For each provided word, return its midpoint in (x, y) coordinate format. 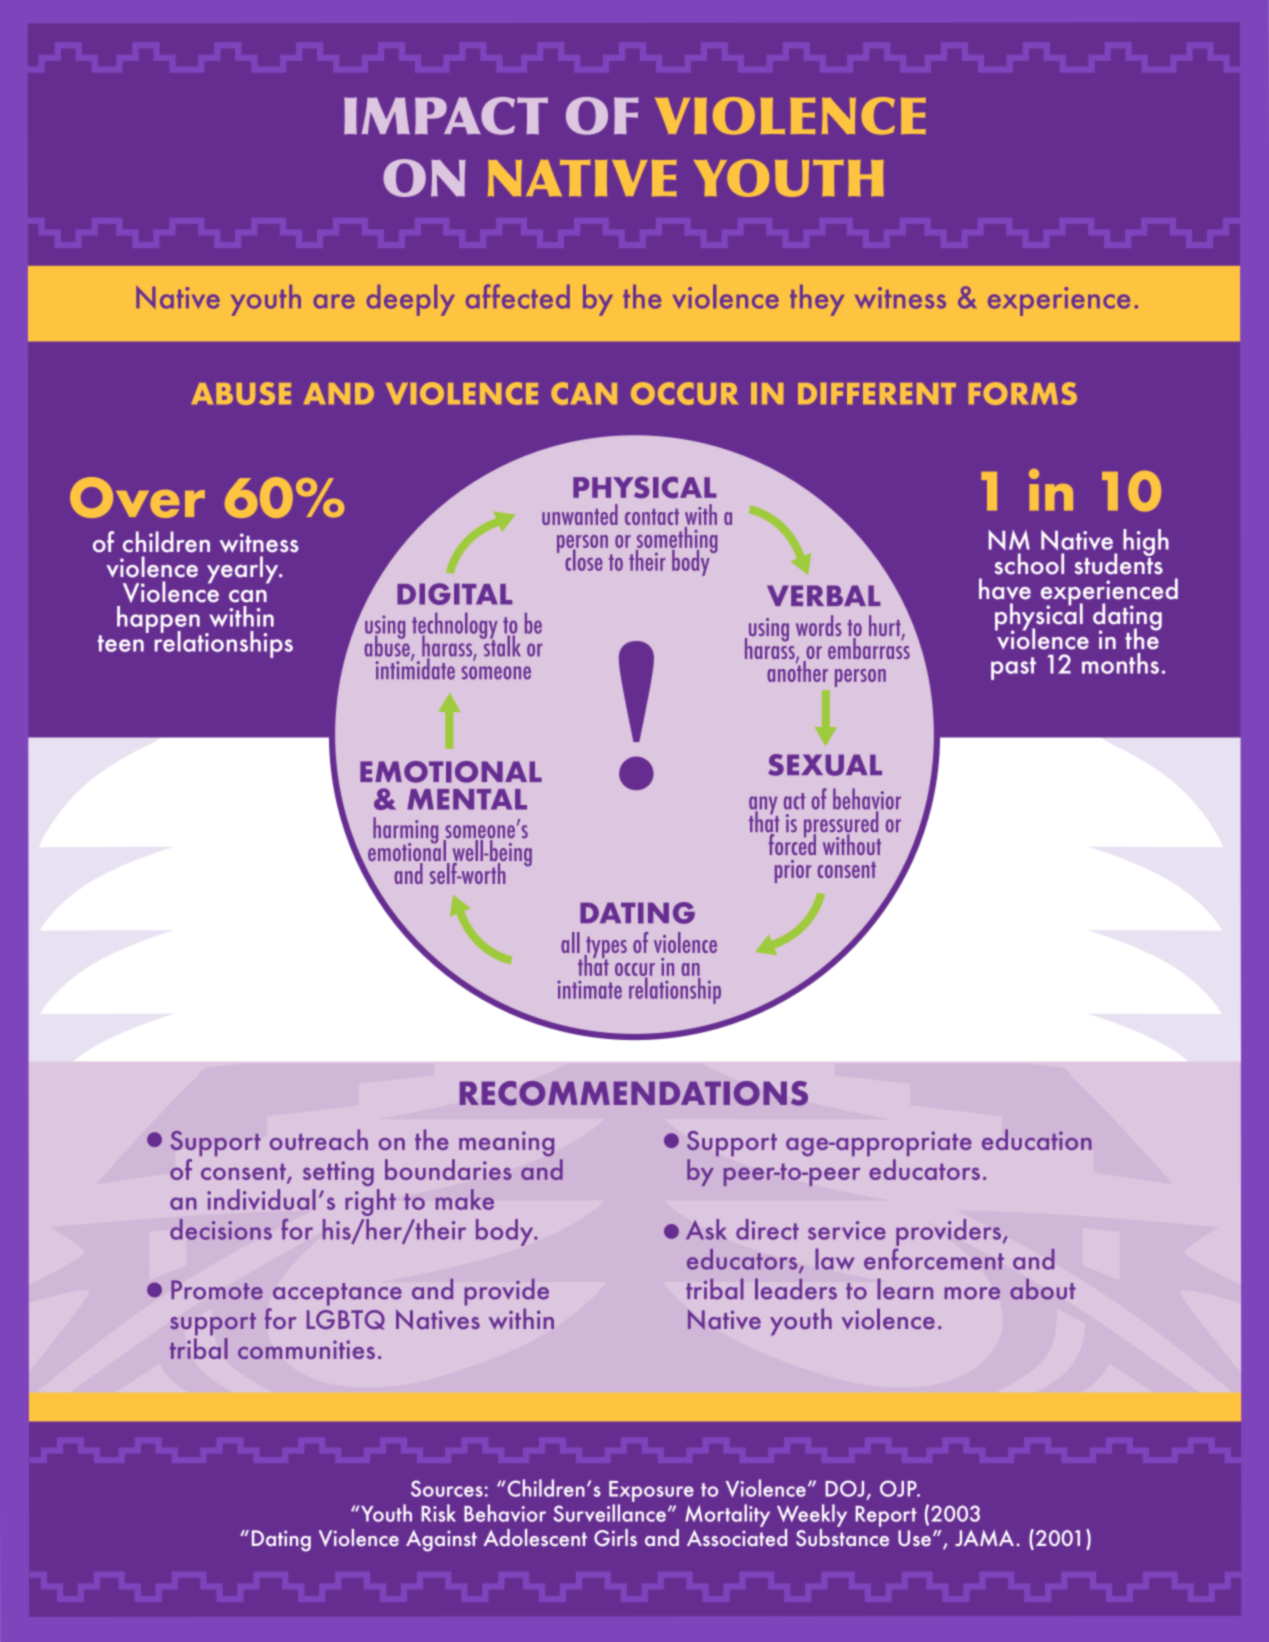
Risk (438, 1513)
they (817, 300)
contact (652, 517)
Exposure (651, 1491)
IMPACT (446, 116)
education (1037, 1139)
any (763, 806)
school (1029, 564)
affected (518, 296)
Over (137, 497)
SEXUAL (825, 765)
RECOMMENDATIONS (634, 1093)
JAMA (986, 1538)
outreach (319, 1139)
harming (405, 831)
